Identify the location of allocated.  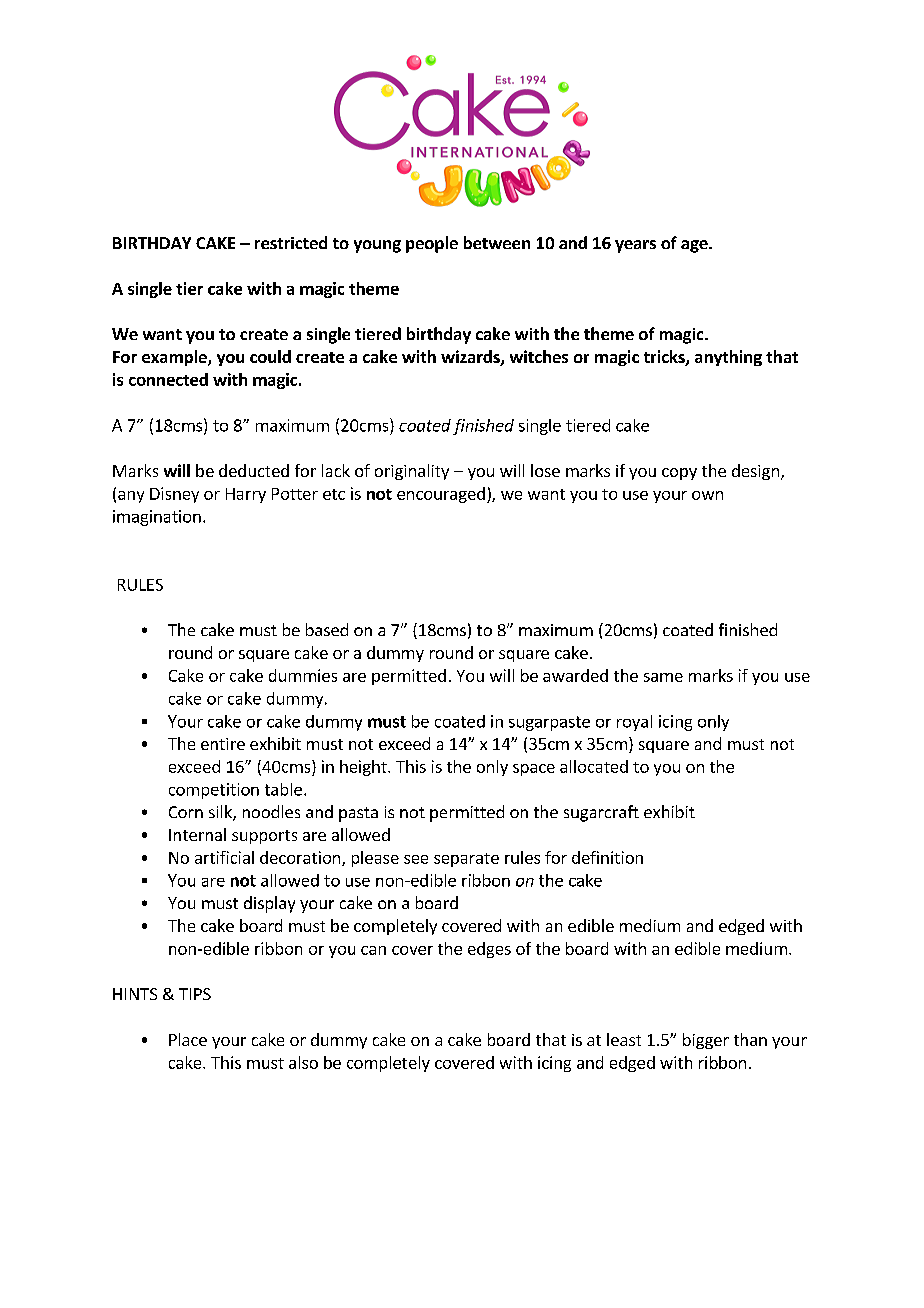
(594, 766).
